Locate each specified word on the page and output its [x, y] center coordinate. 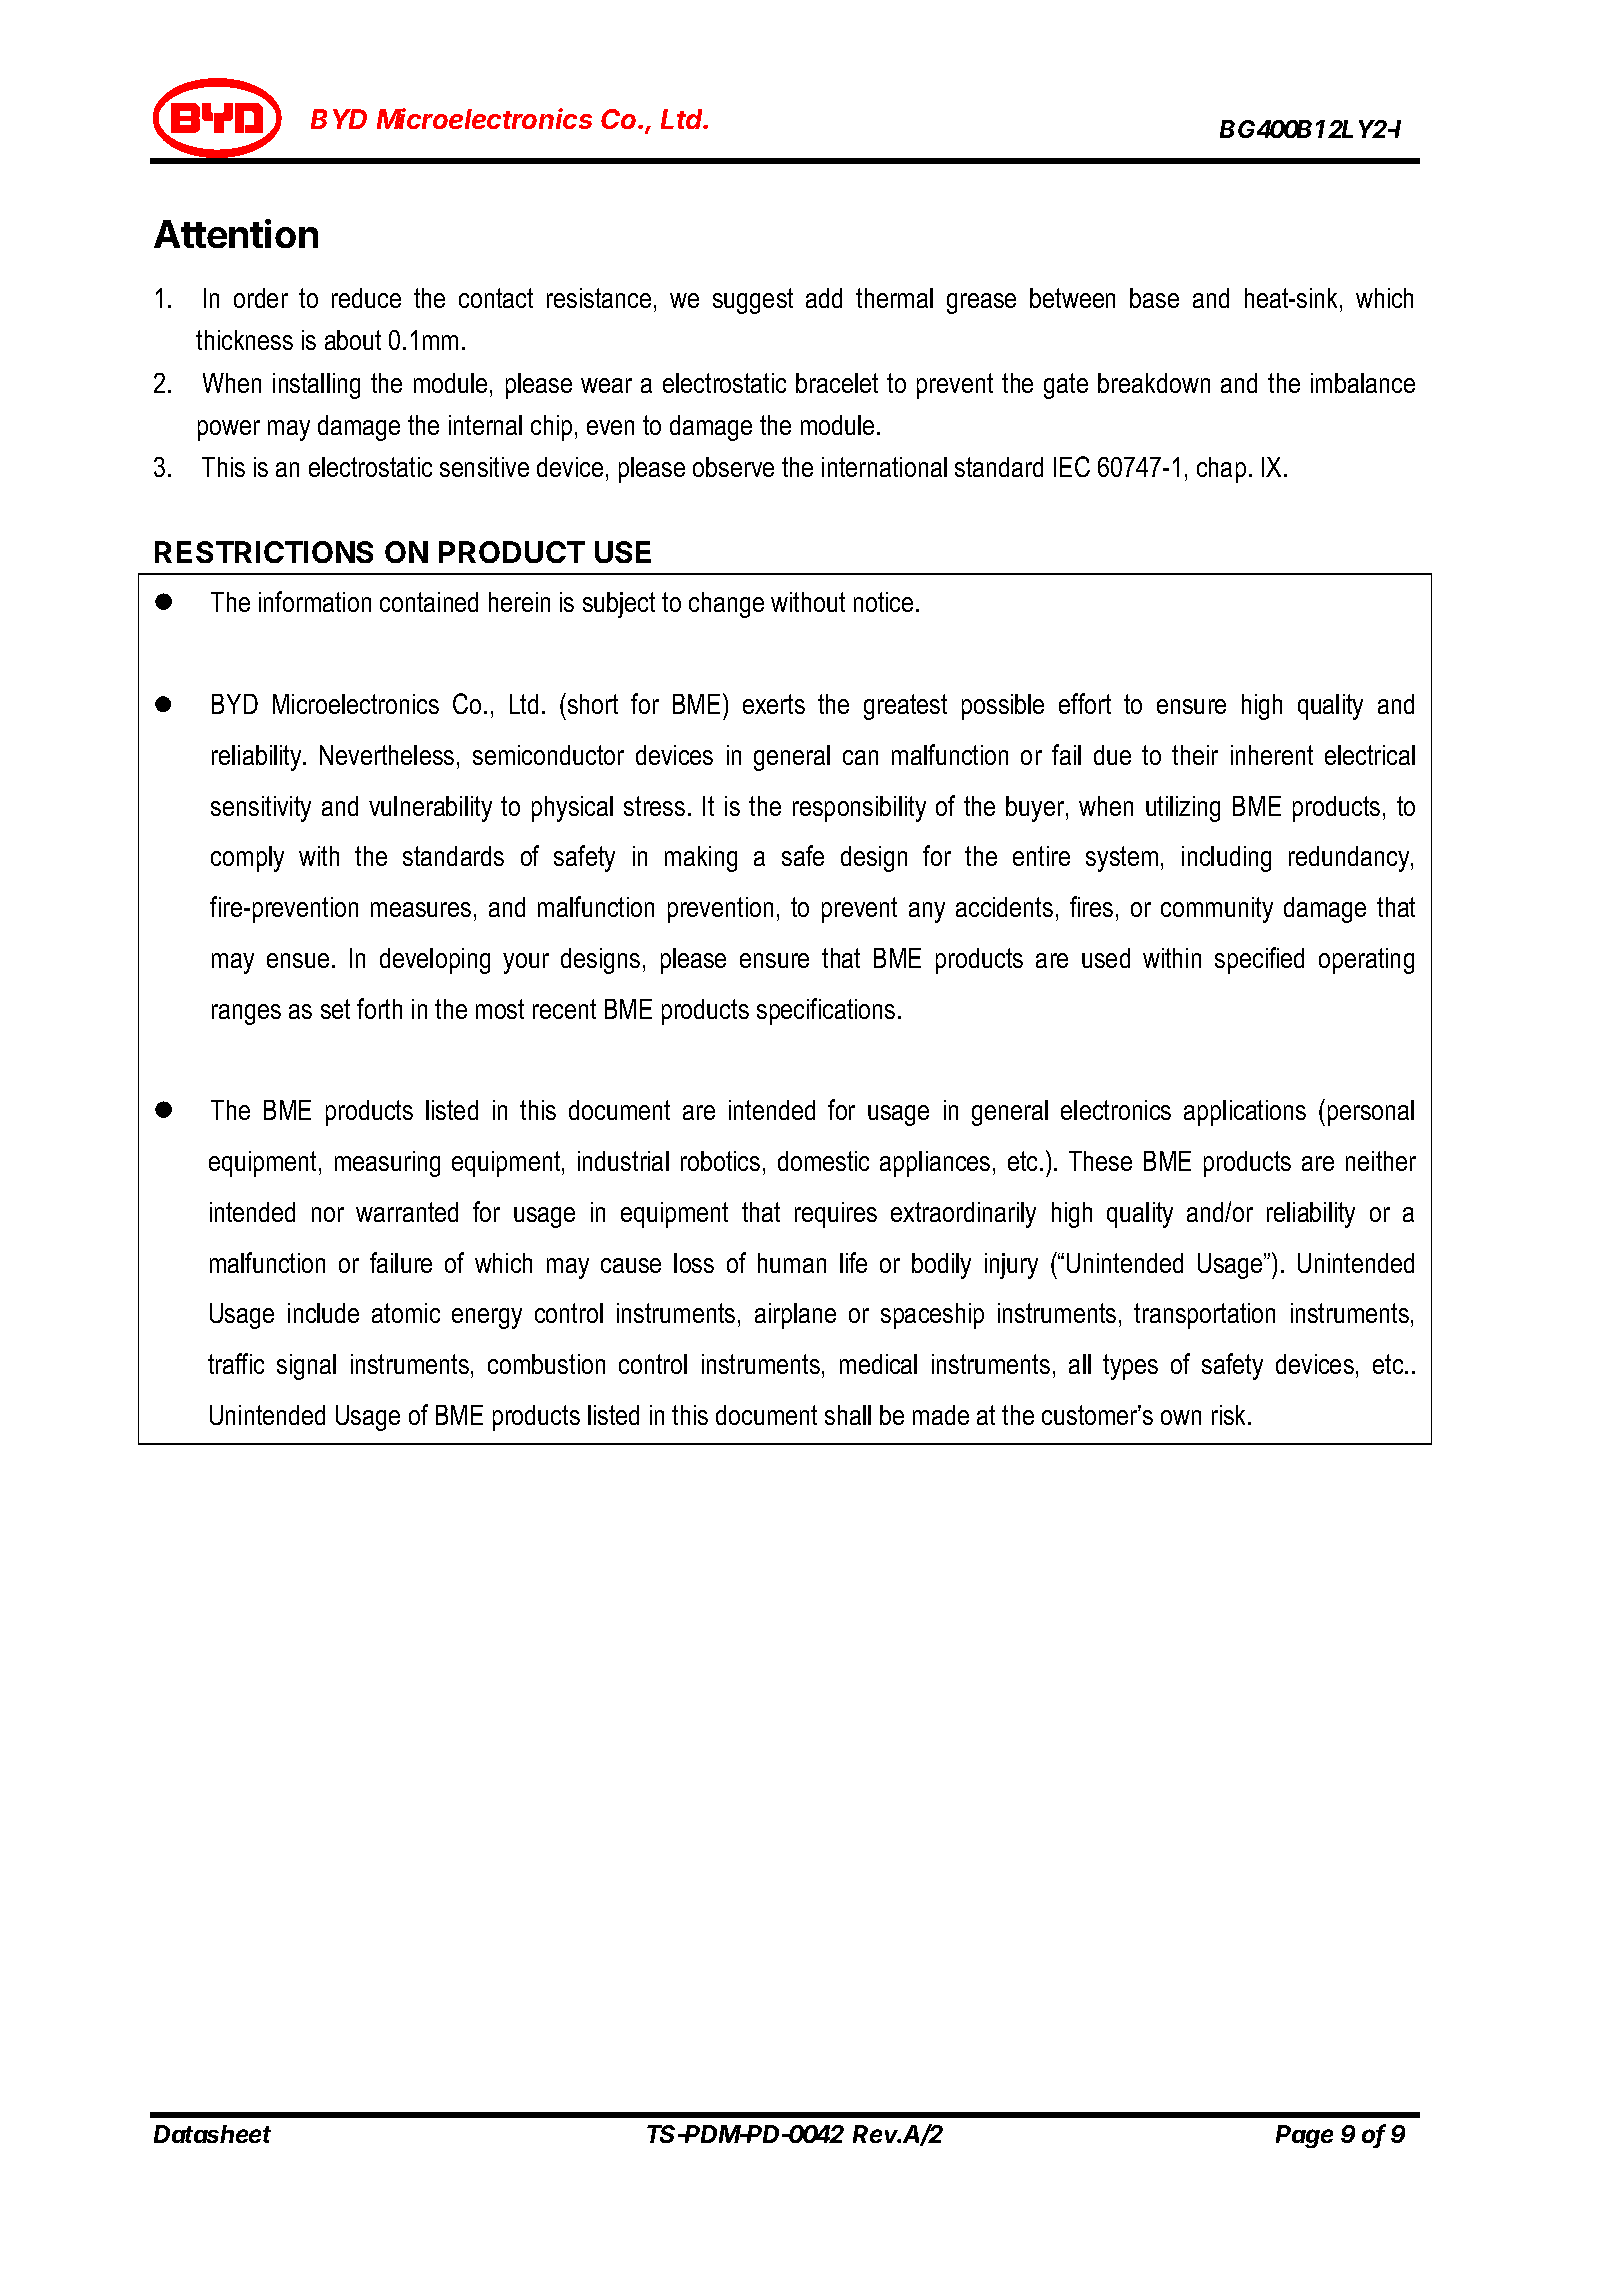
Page [1304, 2136]
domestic [823, 1161]
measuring [387, 1164]
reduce [366, 298]
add [824, 298]
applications [1245, 1113]
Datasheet [212, 2134]
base [1154, 298]
